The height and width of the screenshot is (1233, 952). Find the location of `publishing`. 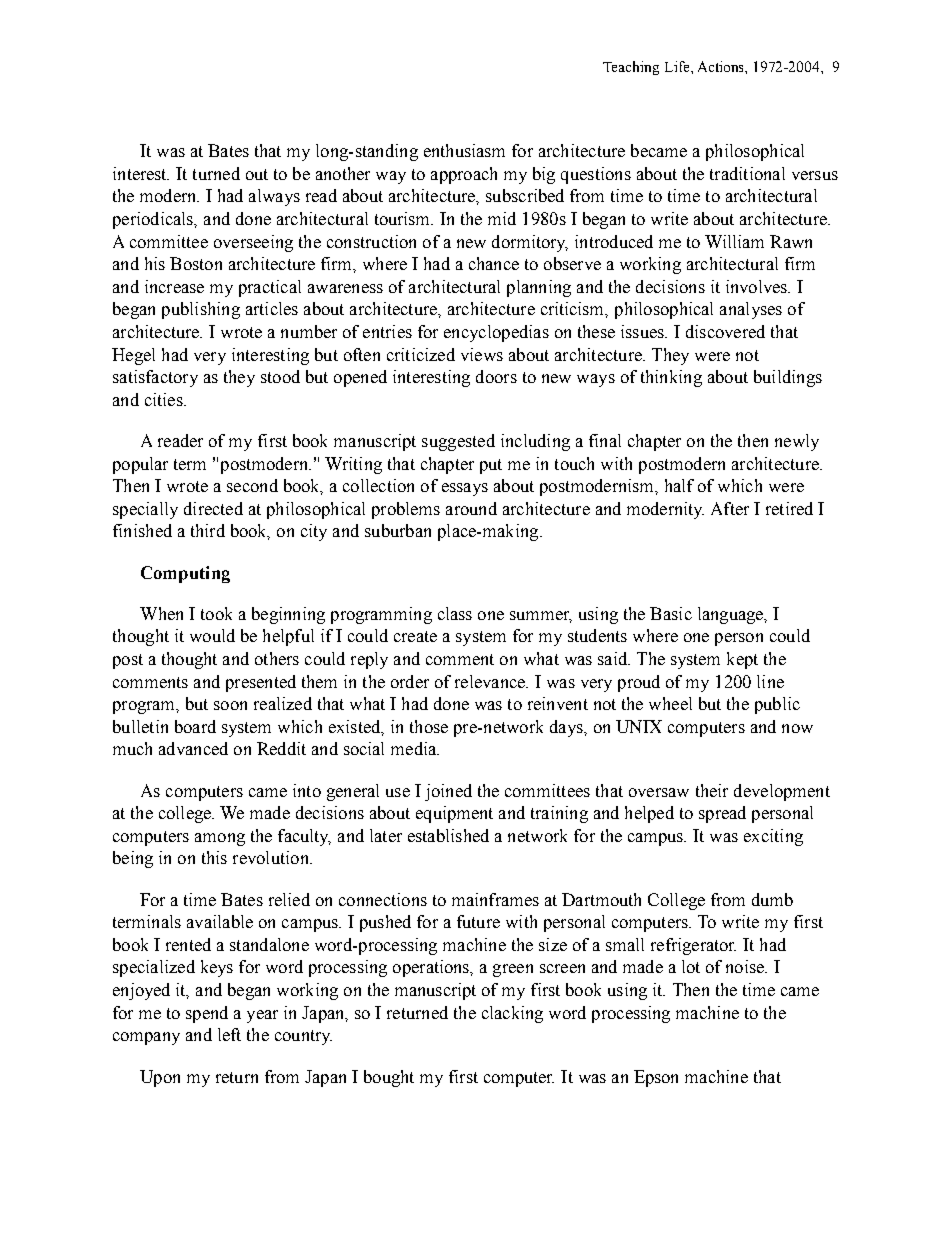

publishing is located at coordinates (201, 310).
